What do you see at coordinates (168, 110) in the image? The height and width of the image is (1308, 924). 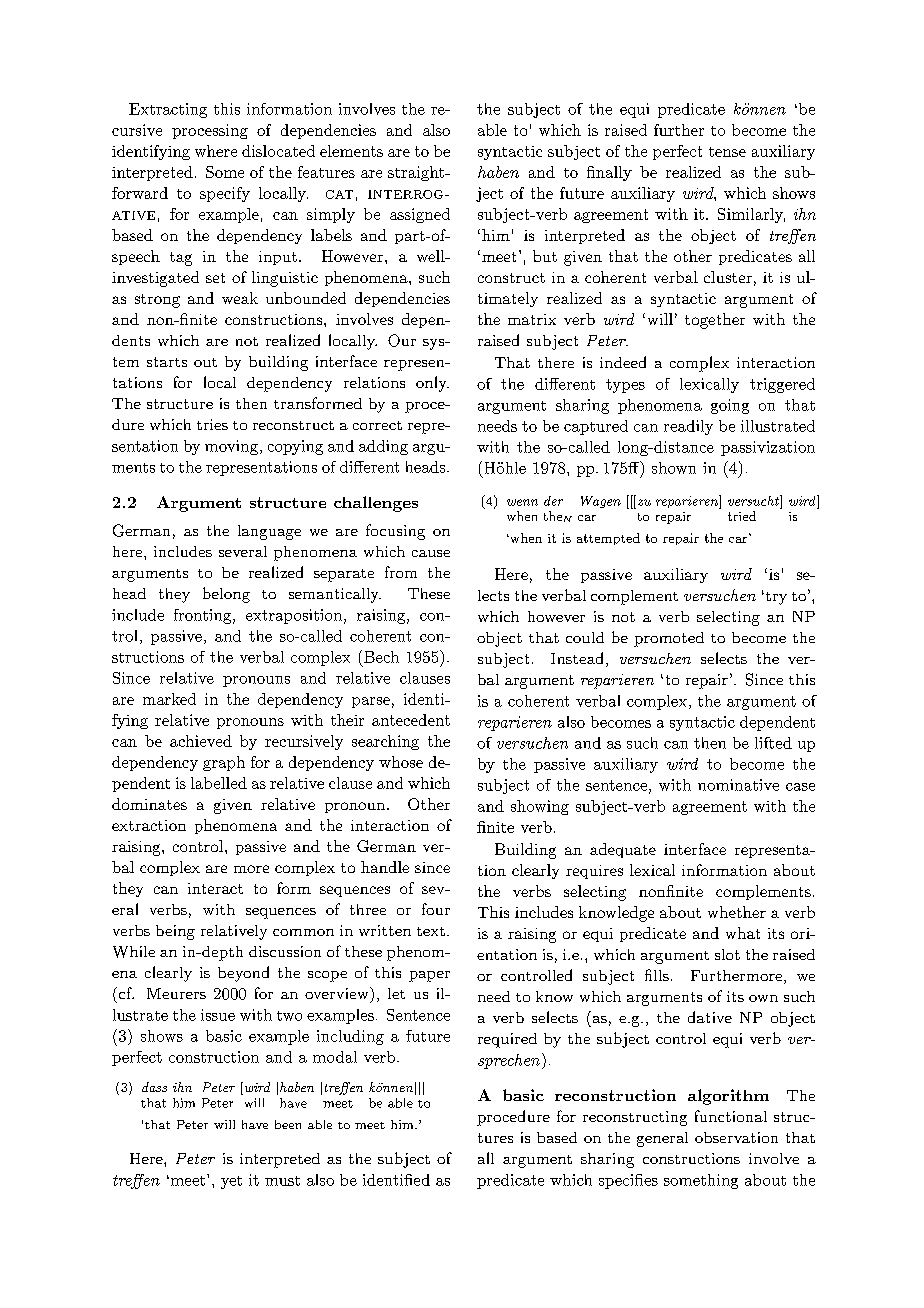 I see `Extracting` at bounding box center [168, 110].
